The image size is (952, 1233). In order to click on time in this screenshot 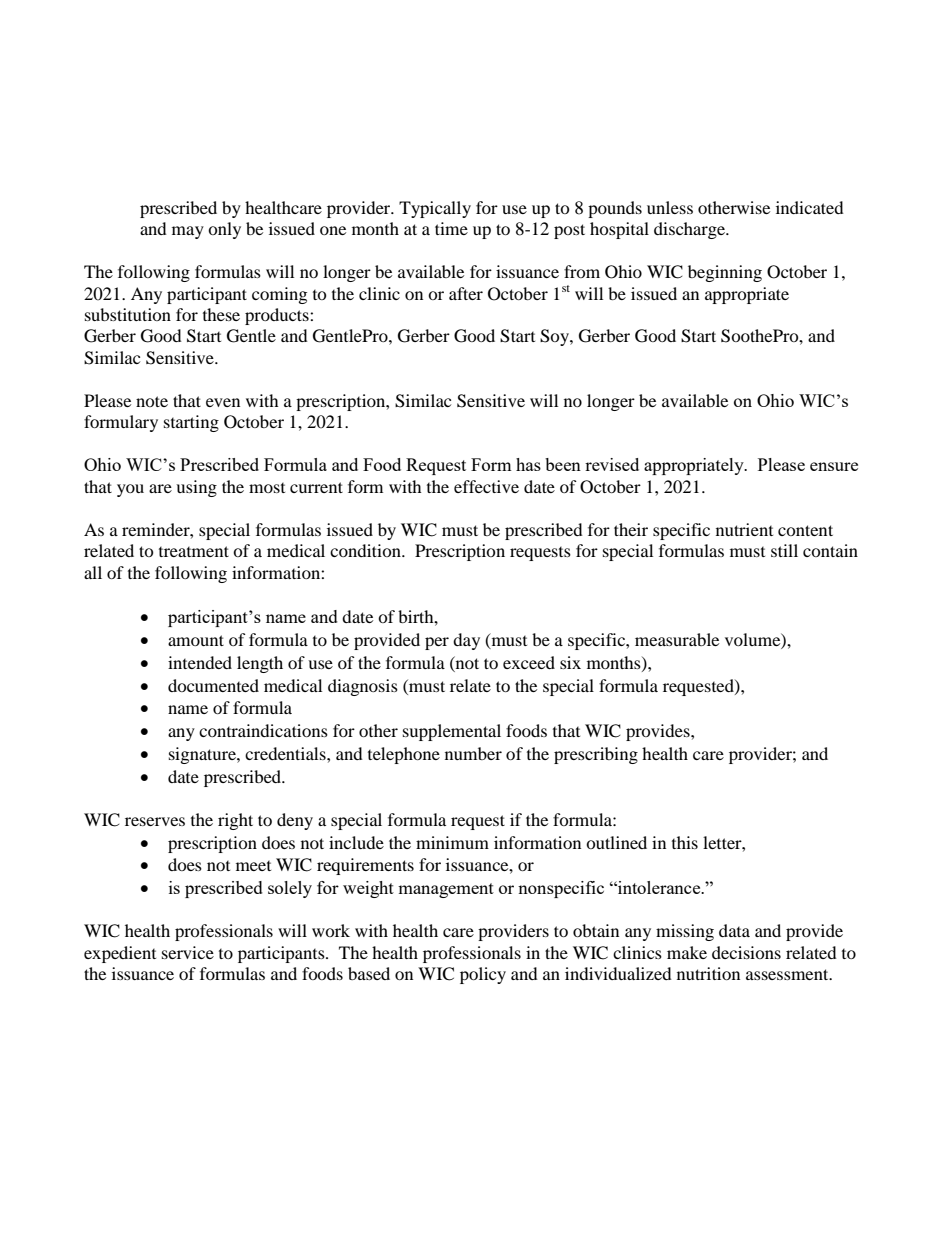, I will do `click(451, 228)`.
